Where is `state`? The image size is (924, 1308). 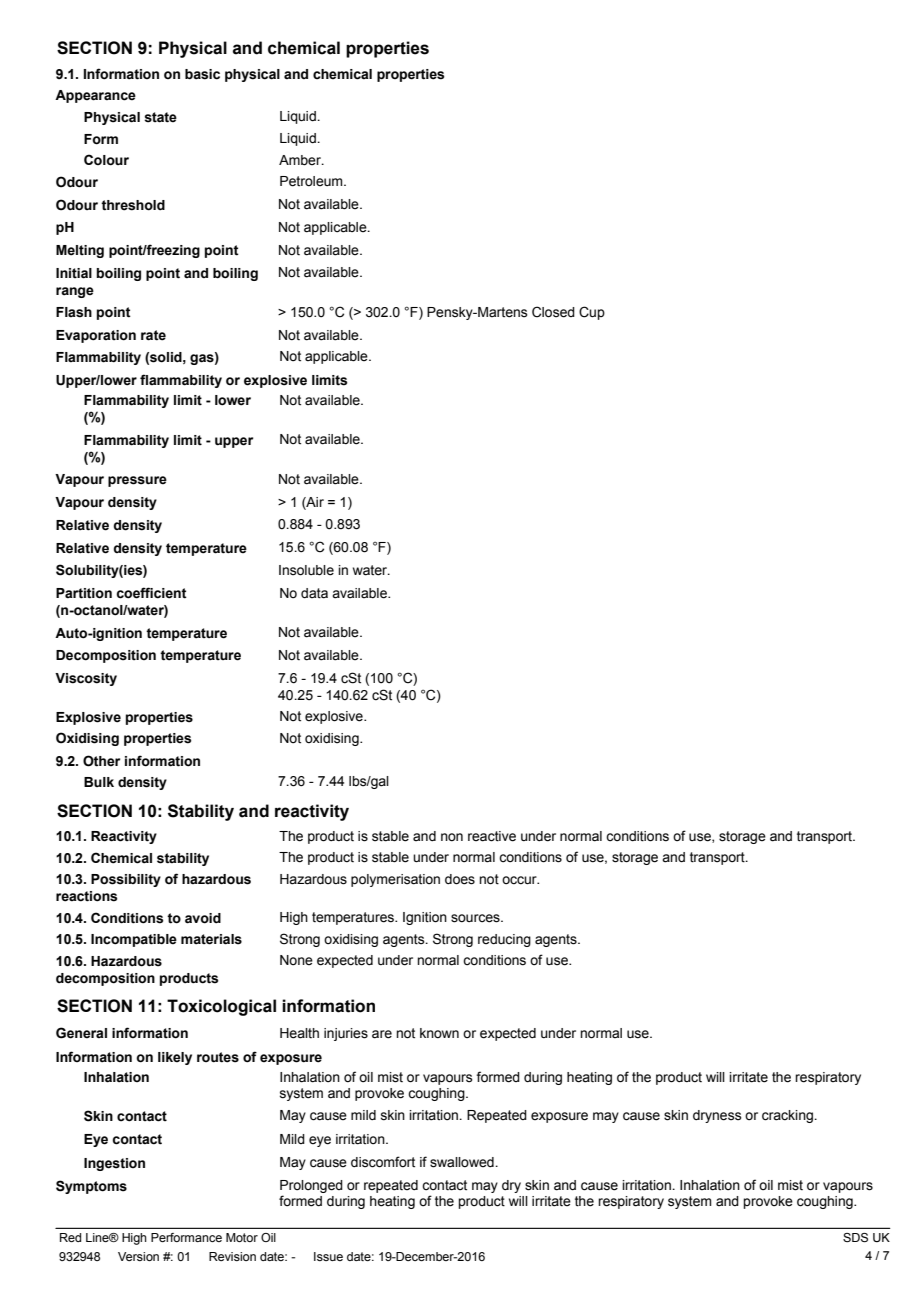
state is located at coordinates (160, 117).
